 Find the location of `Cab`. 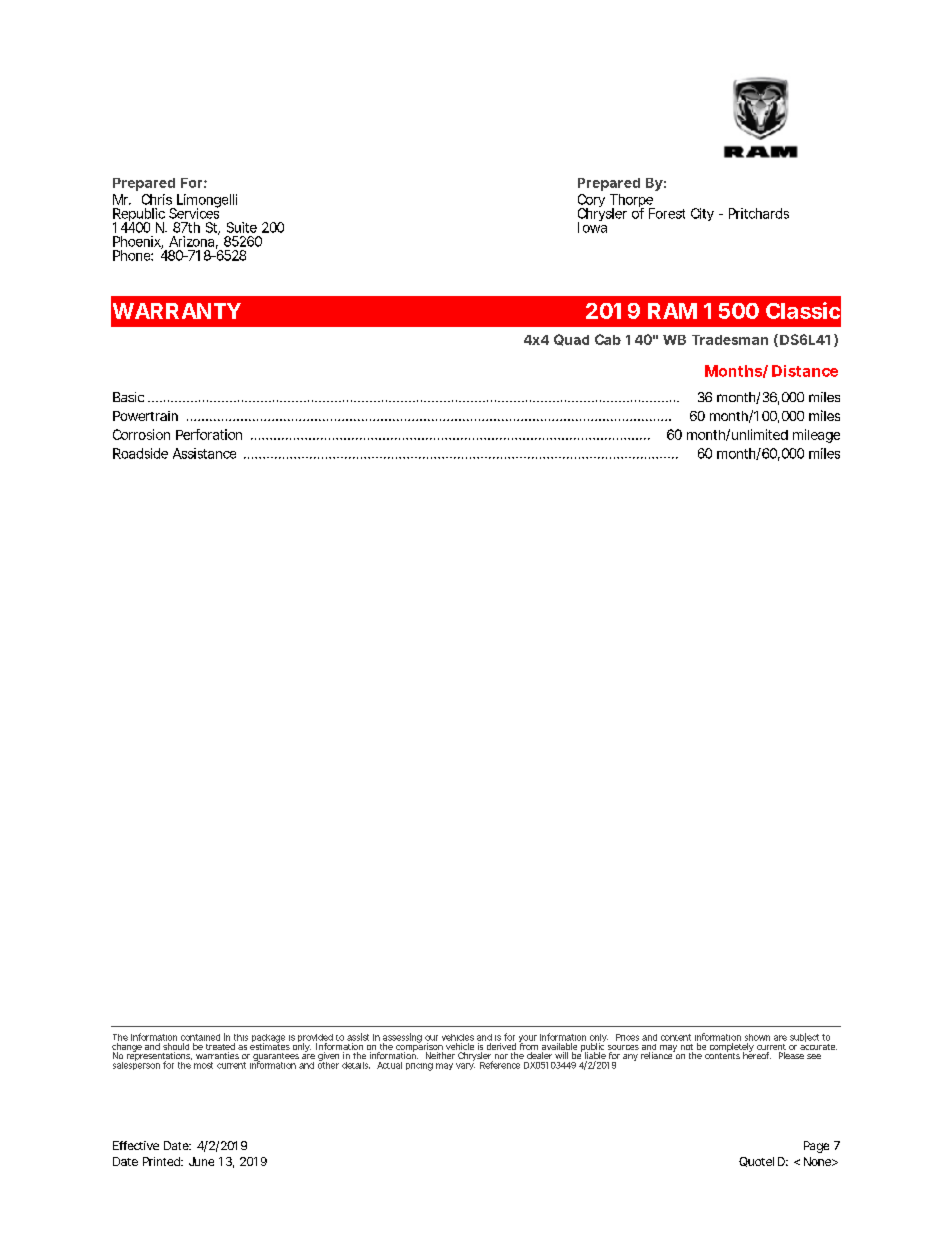

Cab is located at coordinates (608, 339).
